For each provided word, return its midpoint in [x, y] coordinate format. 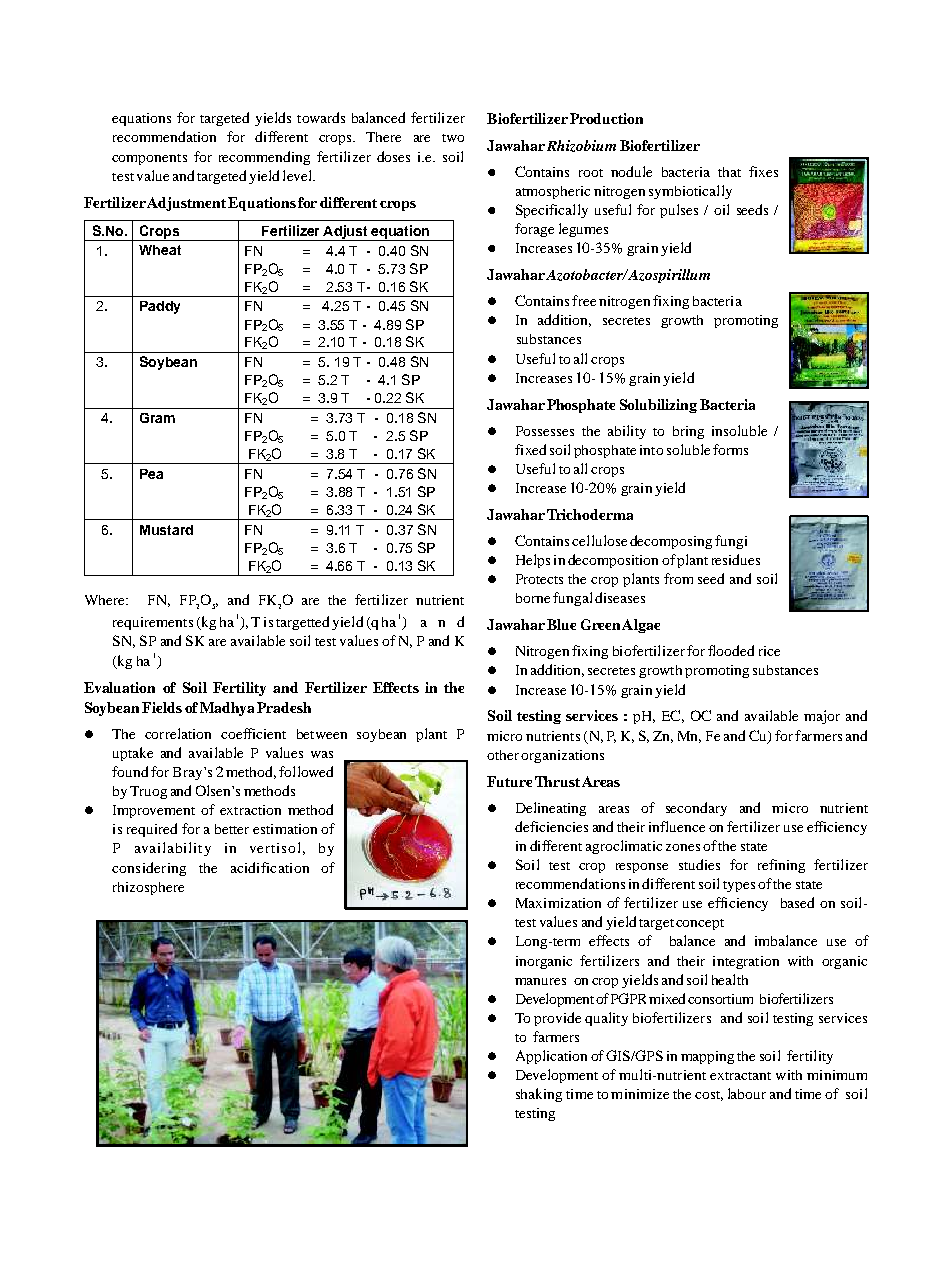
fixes [763, 171]
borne [533, 598]
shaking [539, 1095]
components [149, 159]
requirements [153, 623]
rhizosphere [148, 888]
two [453, 138]
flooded [731, 650]
